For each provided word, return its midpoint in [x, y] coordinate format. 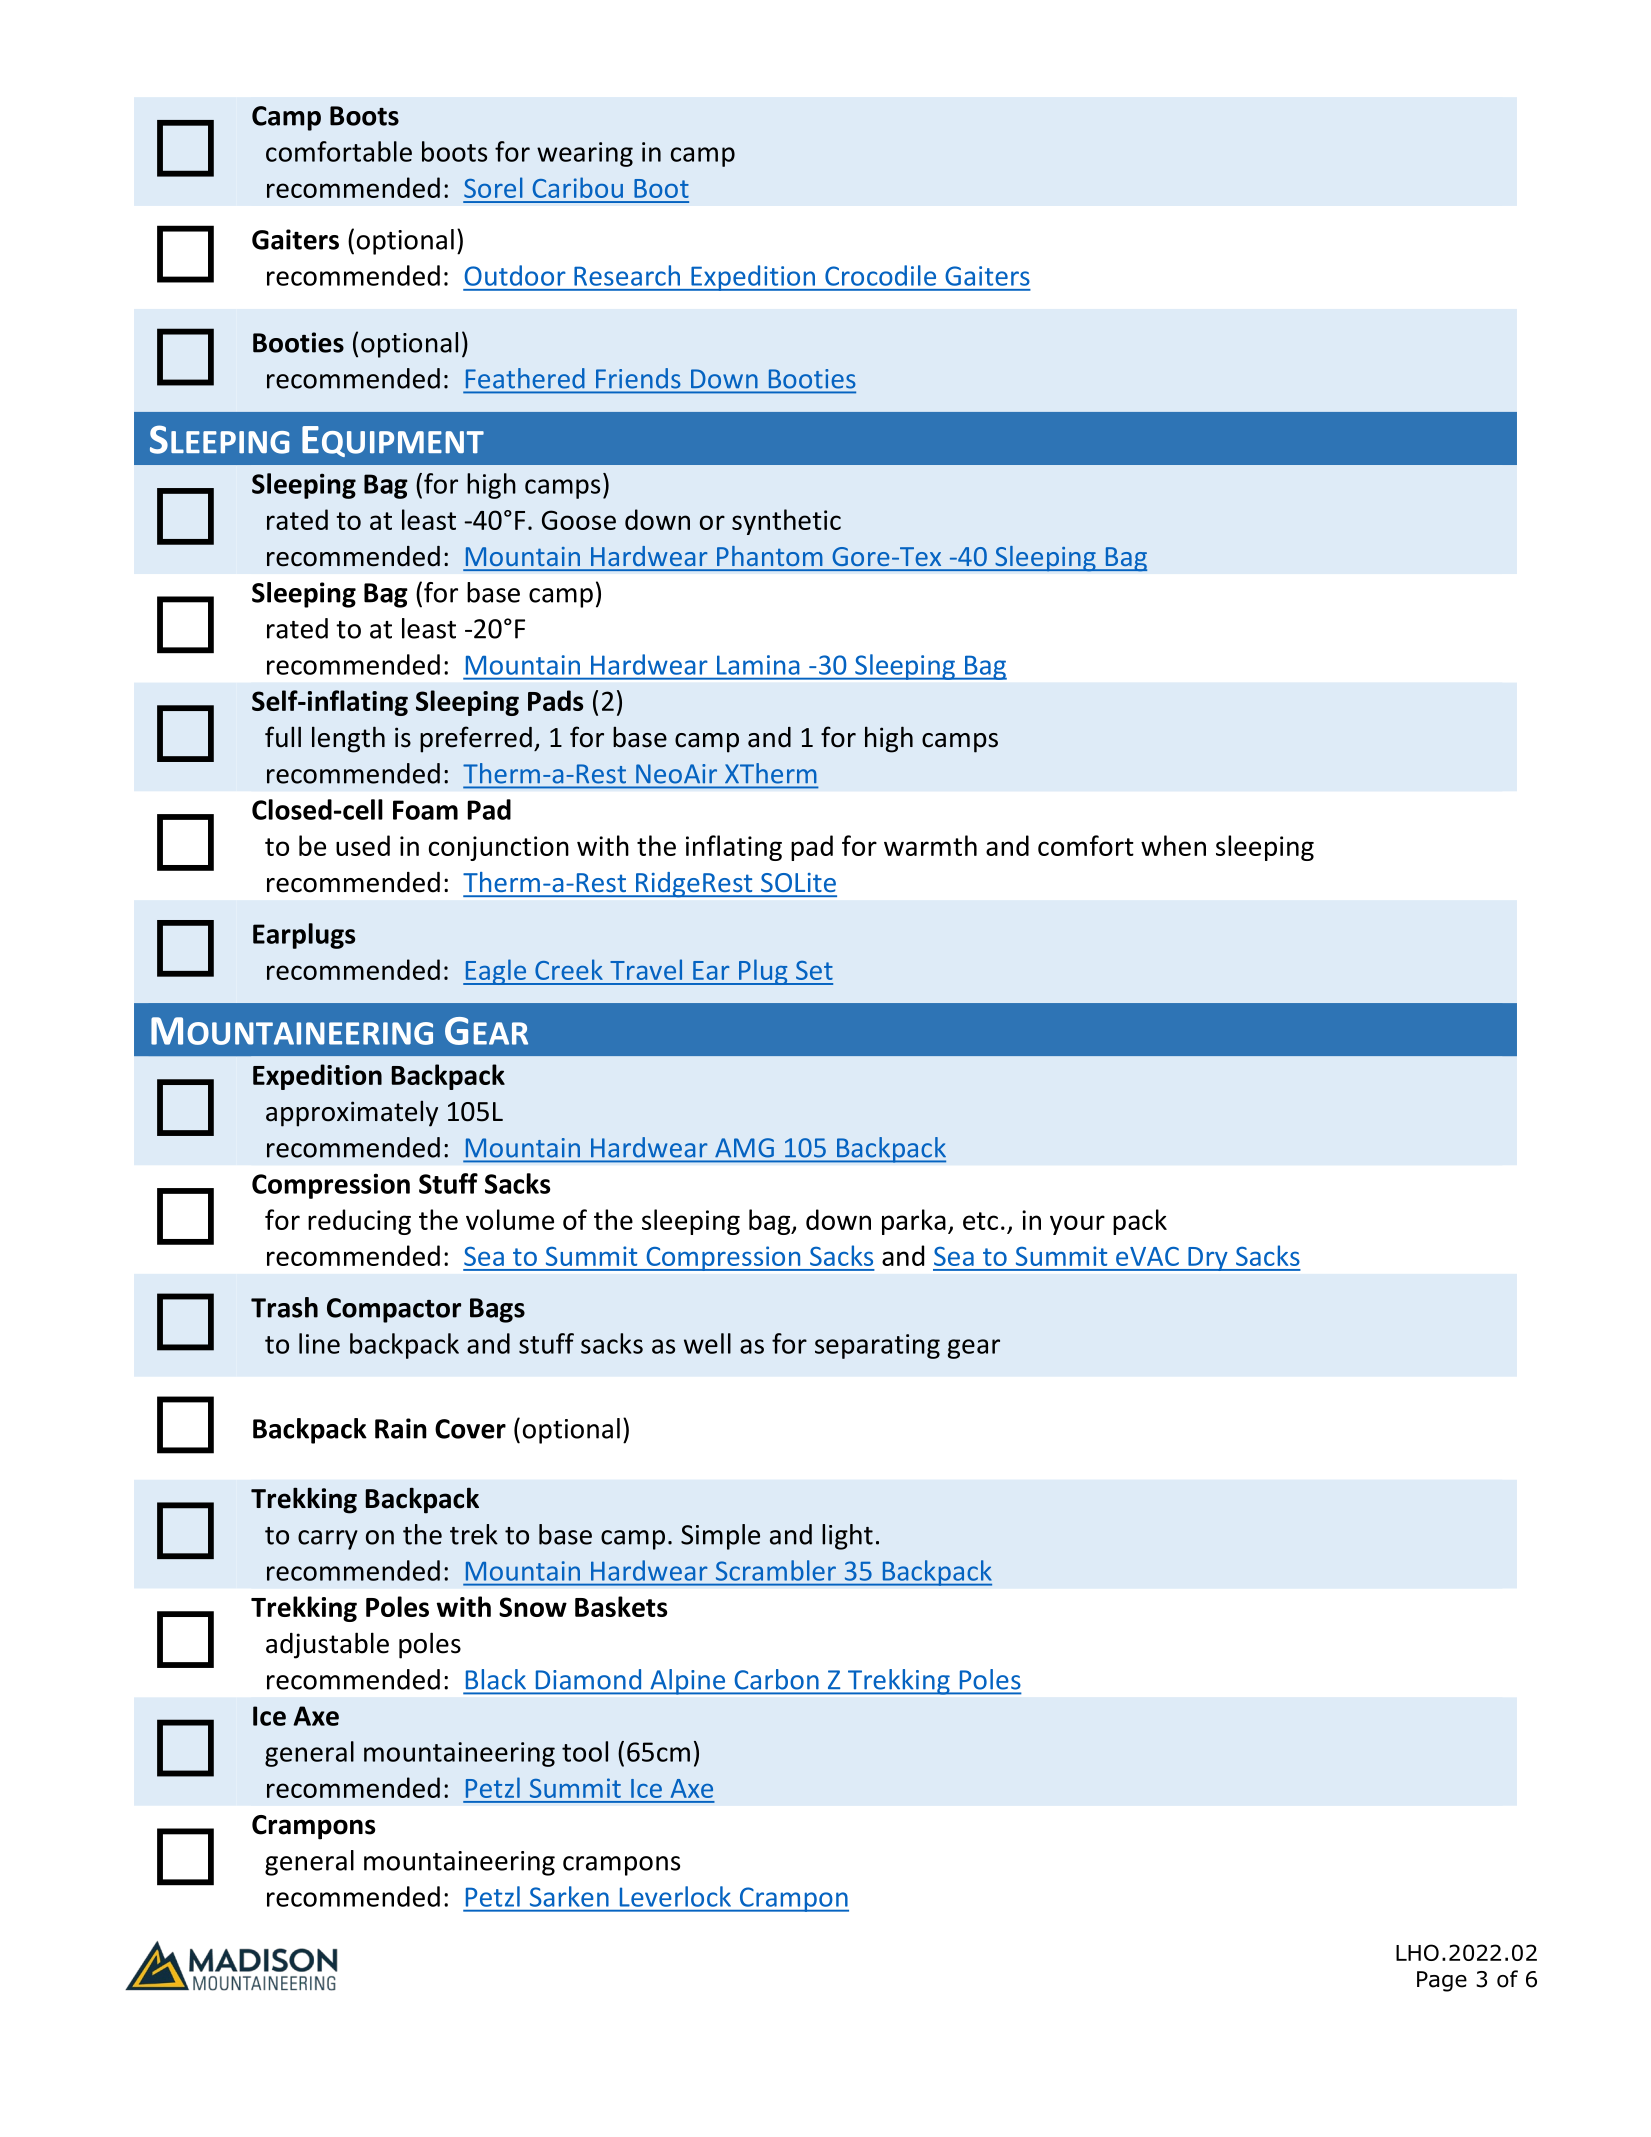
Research [627, 275]
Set [814, 970]
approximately [352, 1113]
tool [585, 1751]
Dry [1208, 1259]
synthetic [786, 522]
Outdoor [515, 275]
